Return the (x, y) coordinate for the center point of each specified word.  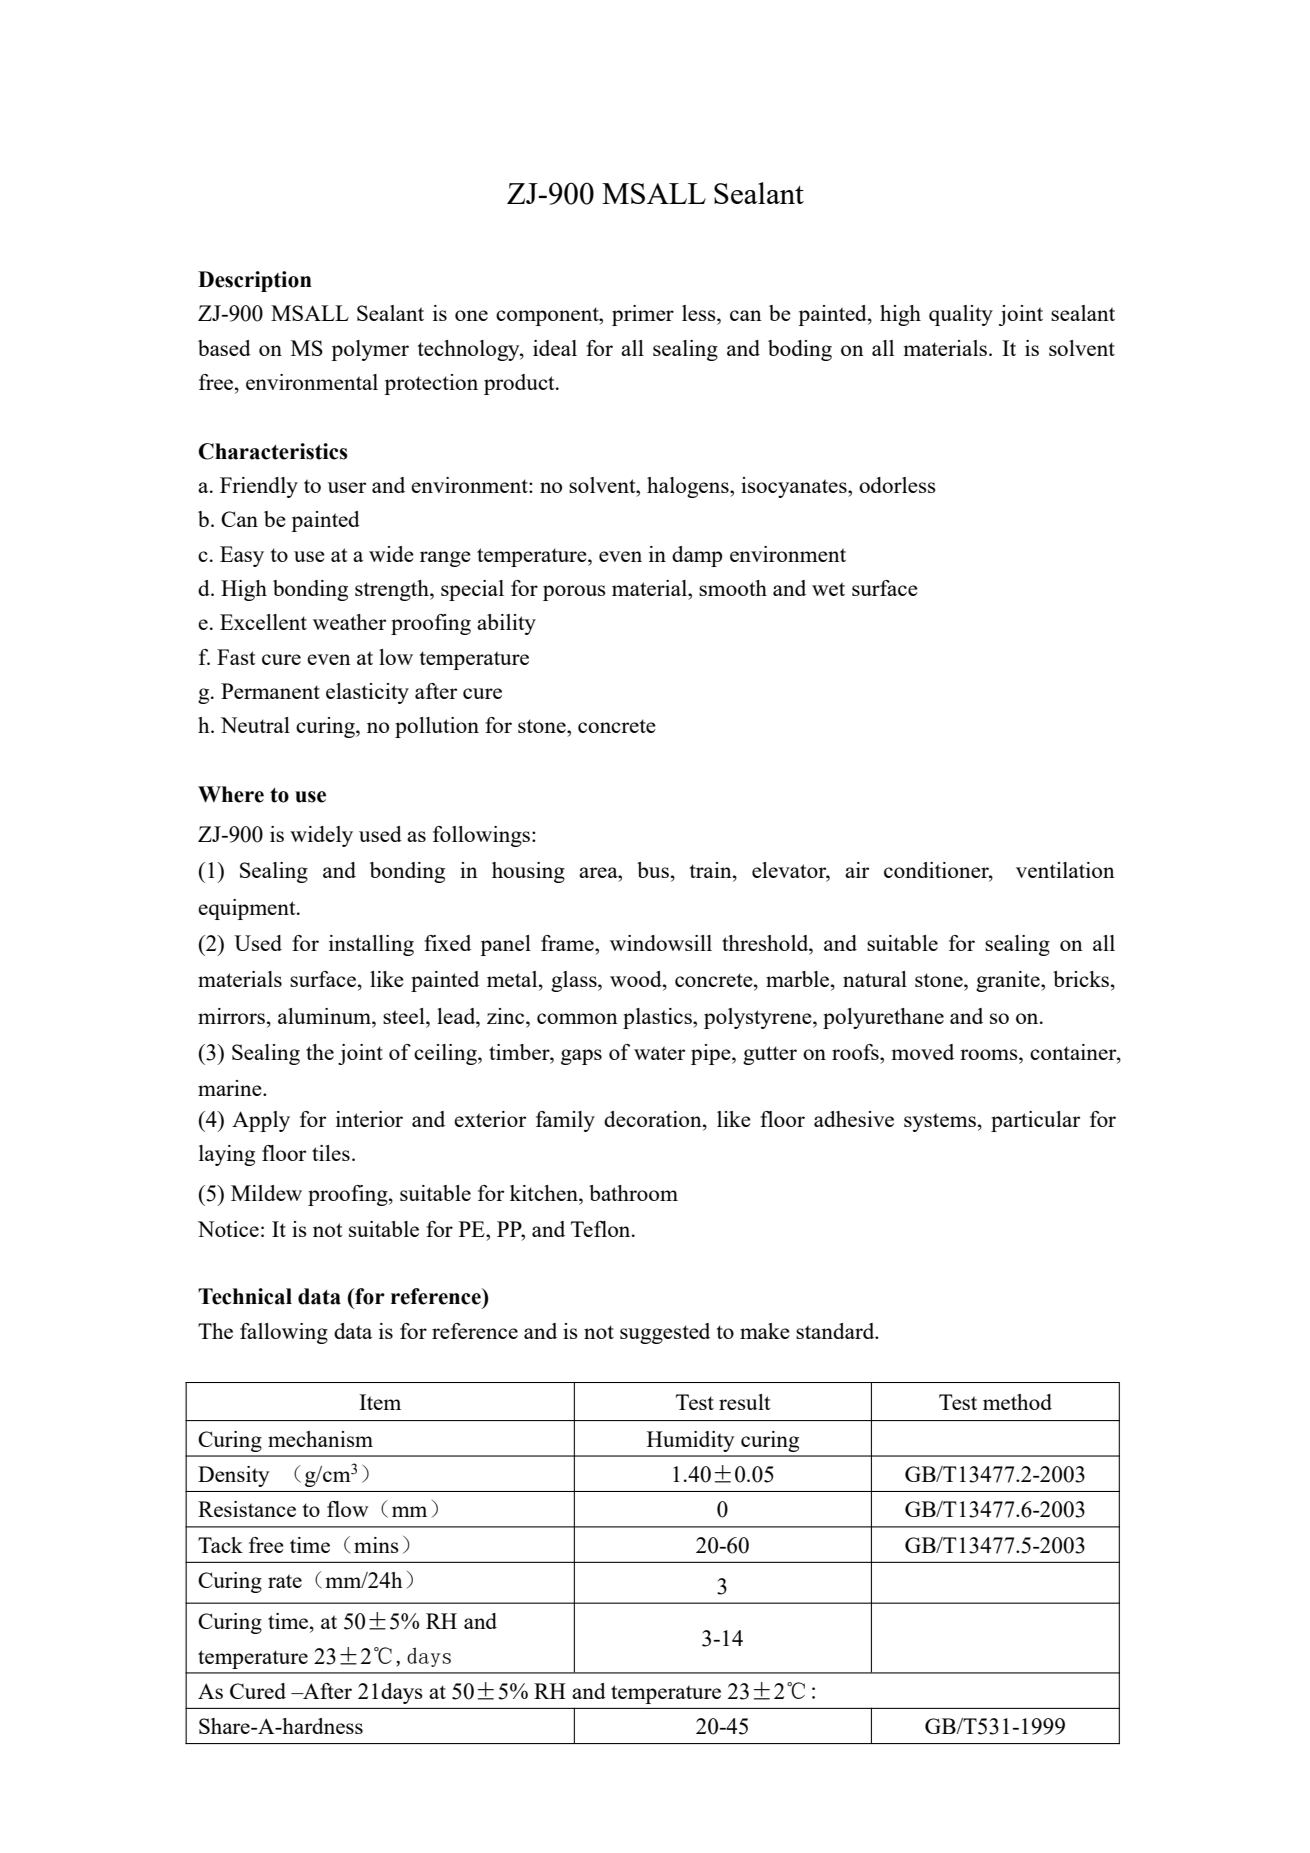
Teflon (602, 1229)
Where (231, 794)
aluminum (326, 1016)
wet (828, 589)
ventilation (1065, 870)
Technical (245, 1296)
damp (697, 556)
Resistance (247, 1509)
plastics (658, 1018)
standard (836, 1331)
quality (961, 315)
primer (643, 315)
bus (653, 870)
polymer (370, 350)
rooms (990, 1054)
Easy (242, 556)
